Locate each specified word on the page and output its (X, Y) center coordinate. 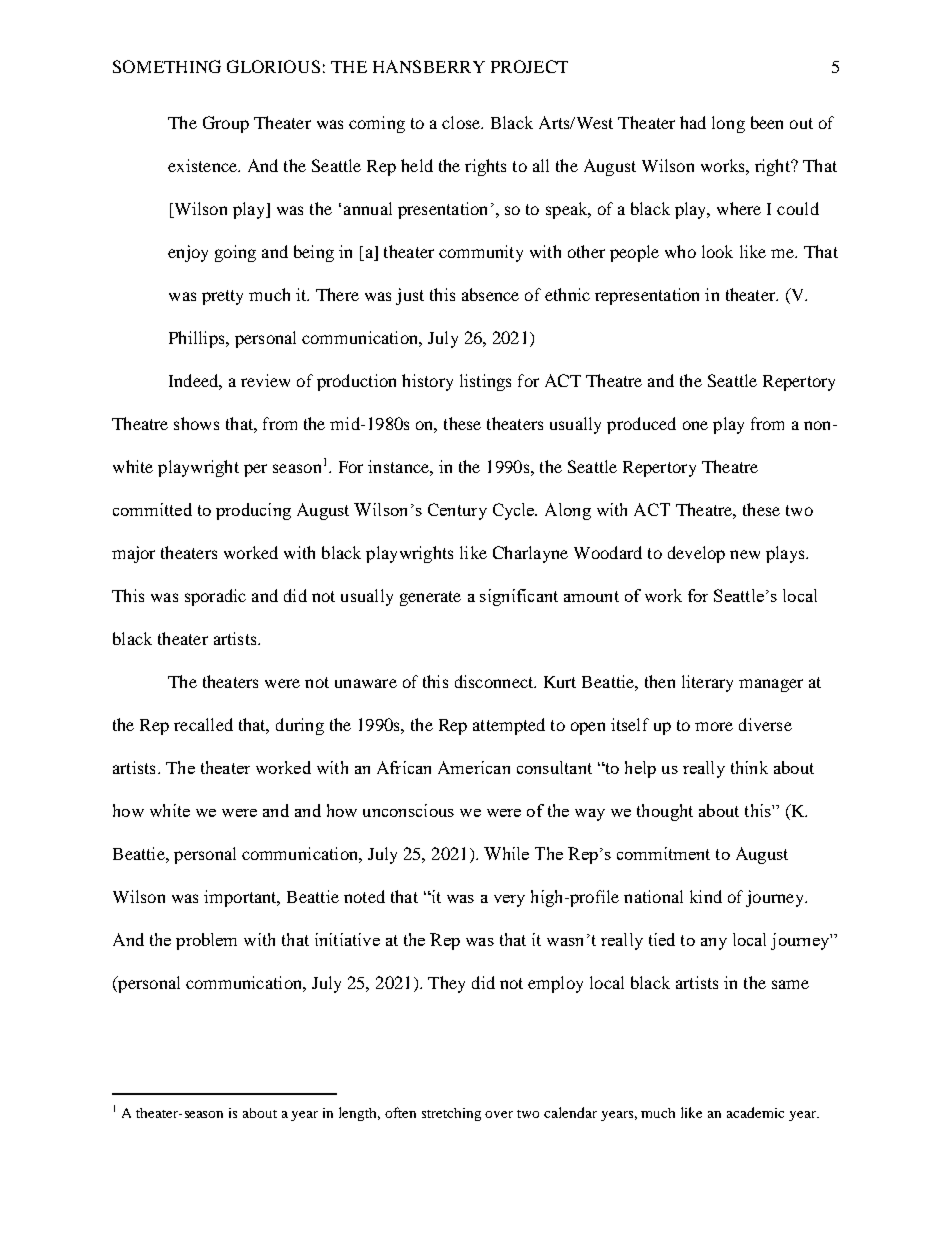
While (506, 853)
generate (430, 598)
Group (226, 124)
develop (696, 554)
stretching (451, 1114)
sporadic (215, 597)
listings (485, 382)
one (695, 425)
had (693, 122)
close (462, 122)
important (241, 898)
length (359, 1114)
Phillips (198, 339)
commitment (663, 853)
